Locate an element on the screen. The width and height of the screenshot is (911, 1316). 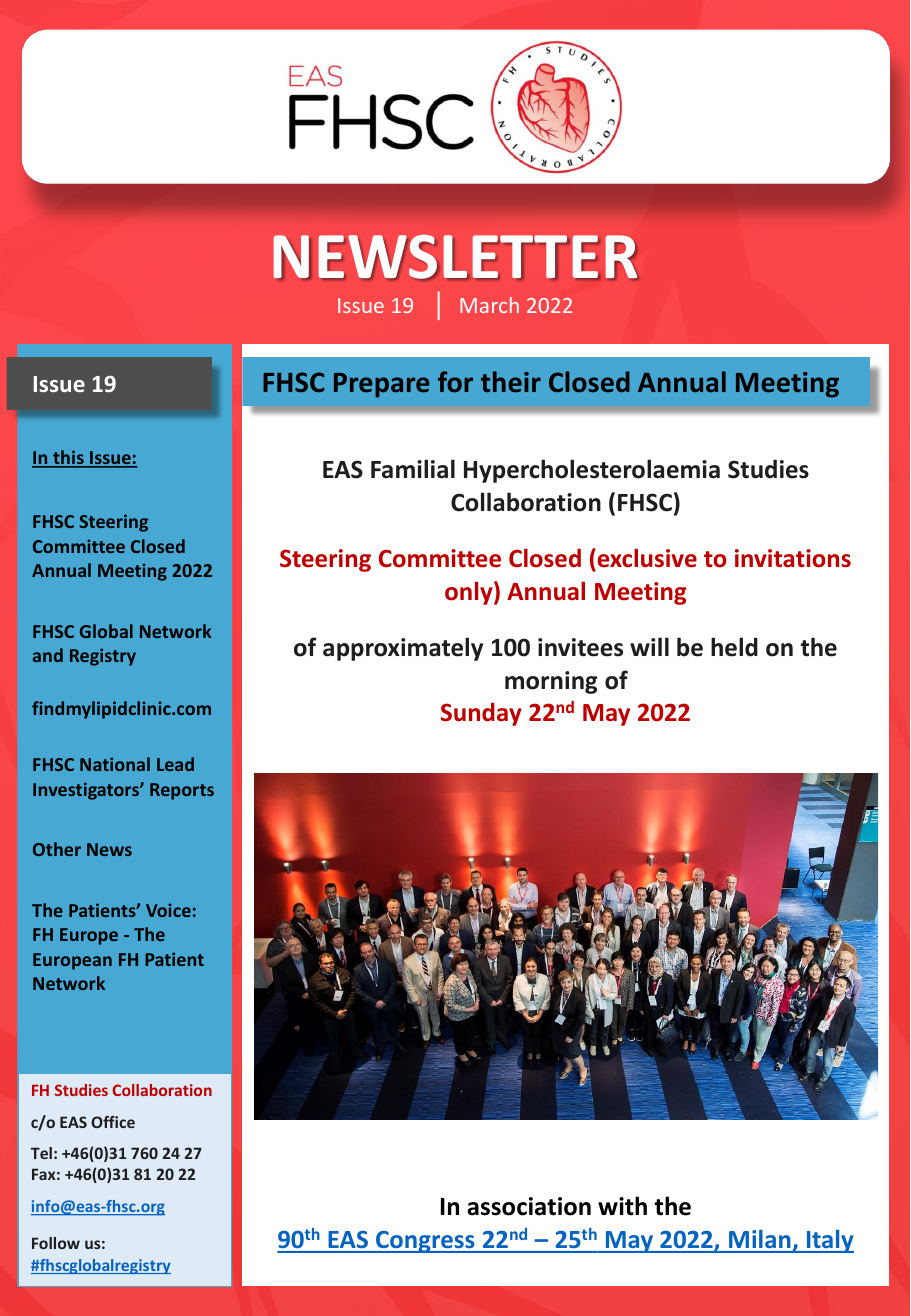
this is located at coordinates (68, 458).
